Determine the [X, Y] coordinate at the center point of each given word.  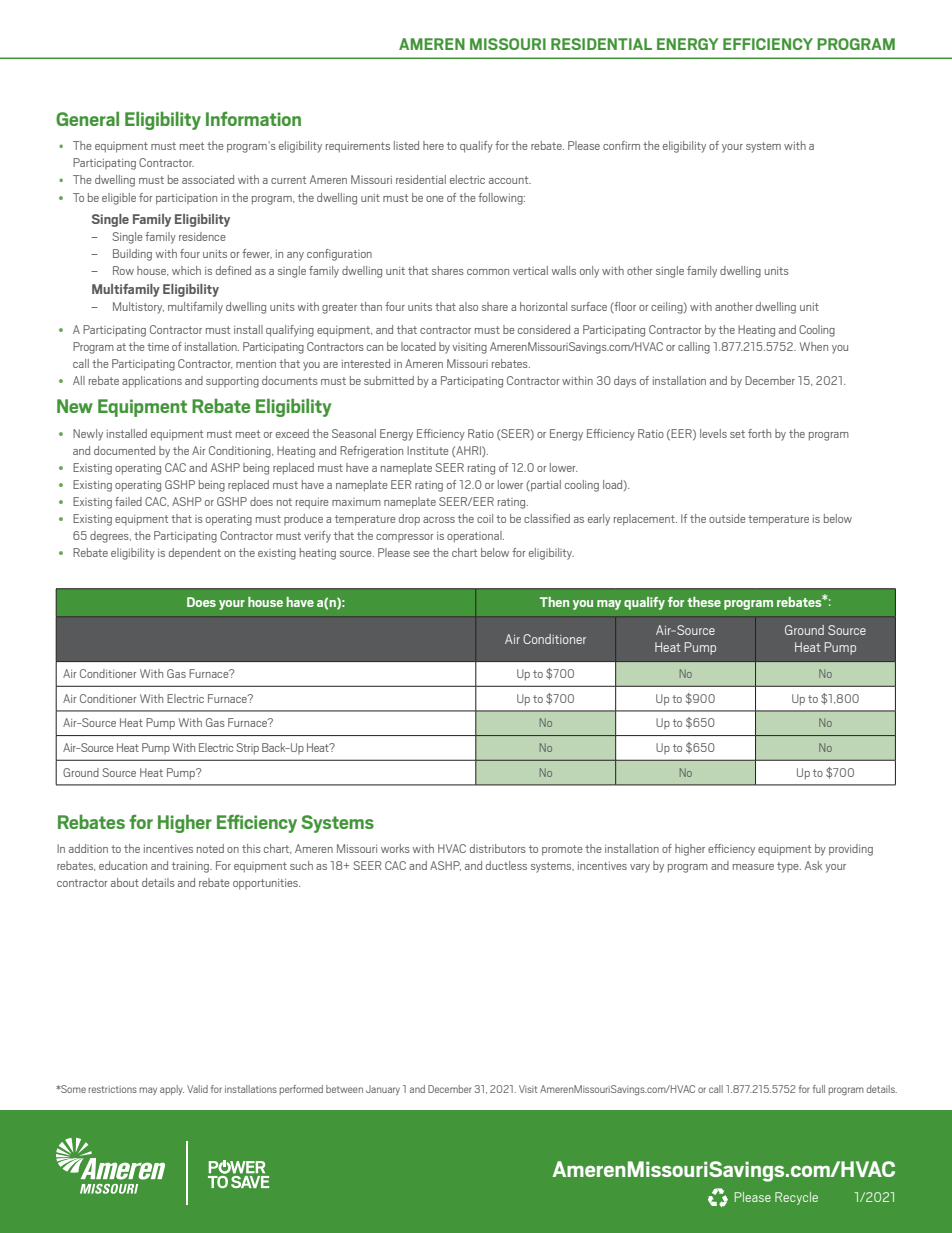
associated [208, 179]
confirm [621, 145]
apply [172, 1090]
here [433, 145]
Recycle [796, 1198]
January [383, 1090]
